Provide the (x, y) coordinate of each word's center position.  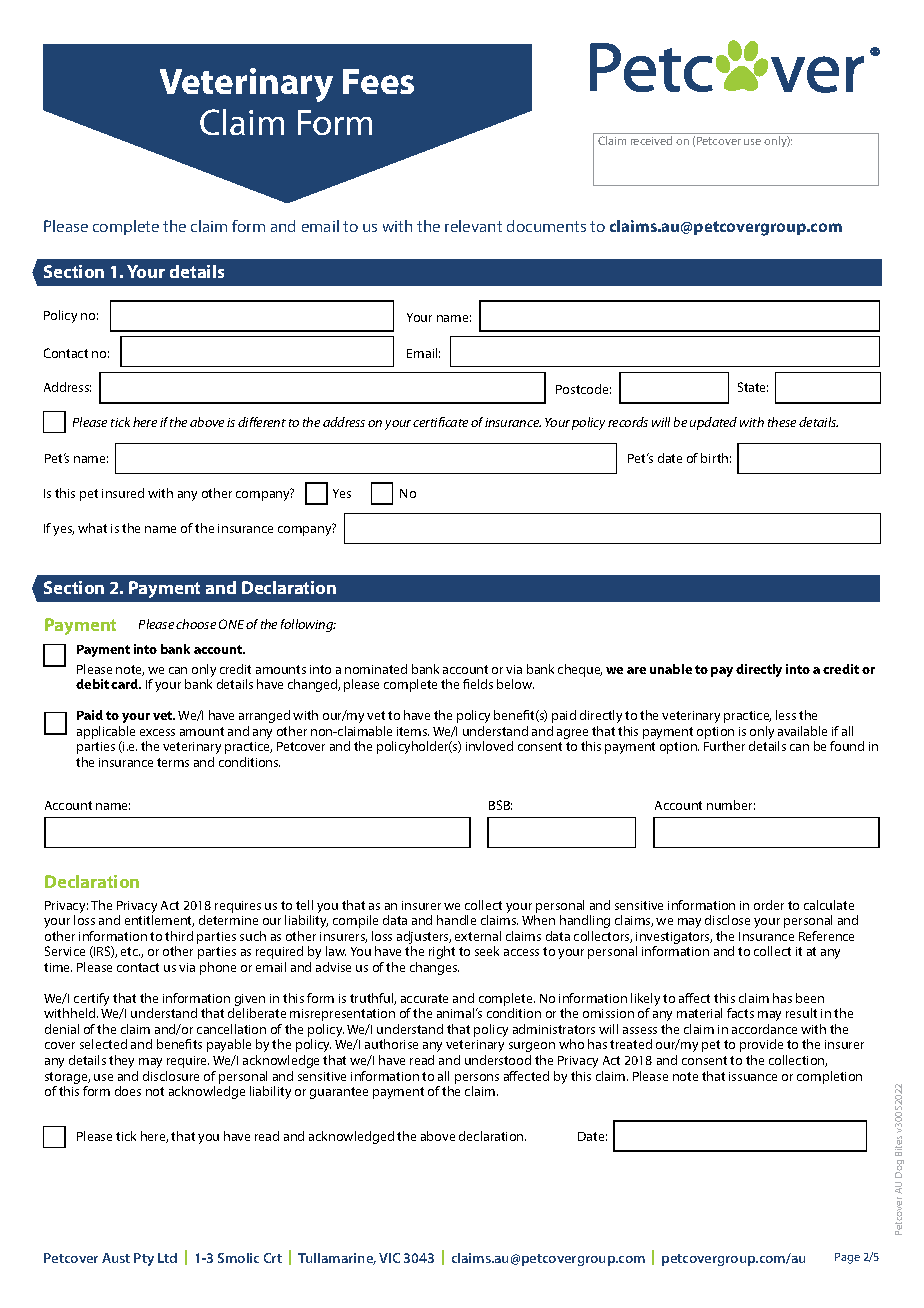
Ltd (167, 1258)
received (651, 140)
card (126, 684)
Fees (378, 81)
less (786, 715)
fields (478, 684)
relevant (473, 226)
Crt (273, 1258)
